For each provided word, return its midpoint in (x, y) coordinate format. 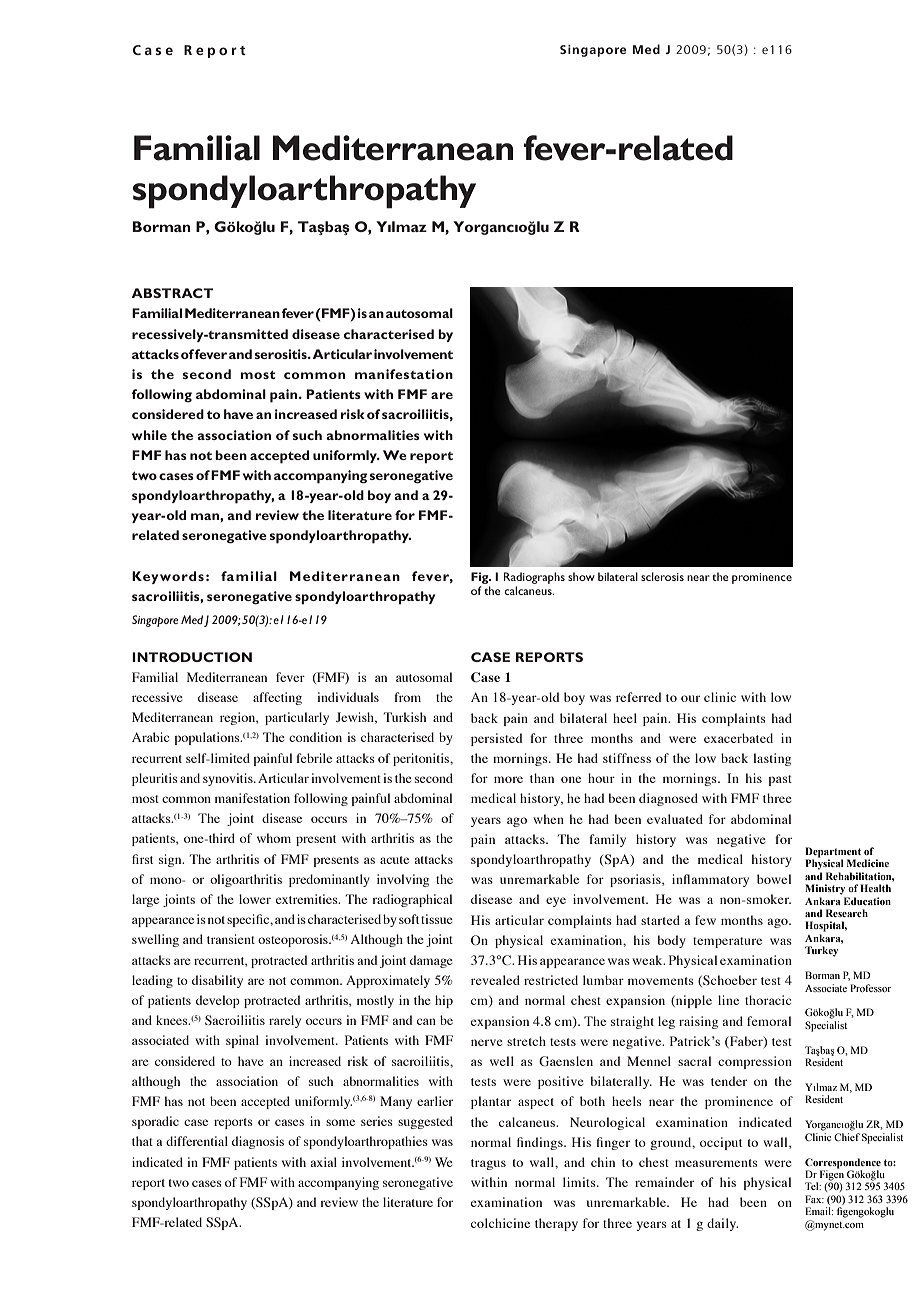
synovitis (229, 779)
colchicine (500, 1223)
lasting (772, 759)
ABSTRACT (172, 293)
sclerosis (662, 576)
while (149, 435)
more (508, 779)
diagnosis (258, 1142)
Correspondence (843, 1163)
